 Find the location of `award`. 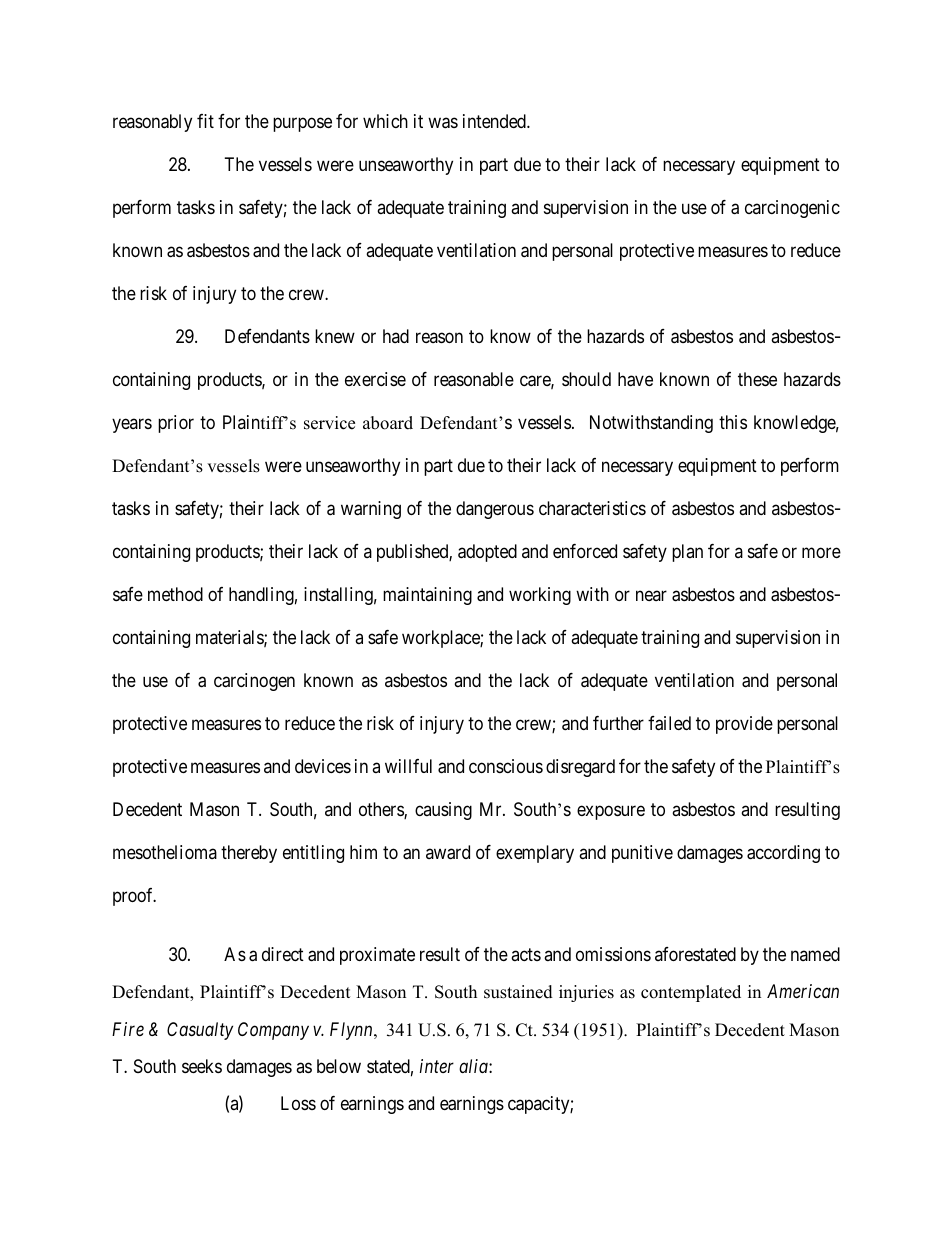

award is located at coordinates (448, 852).
